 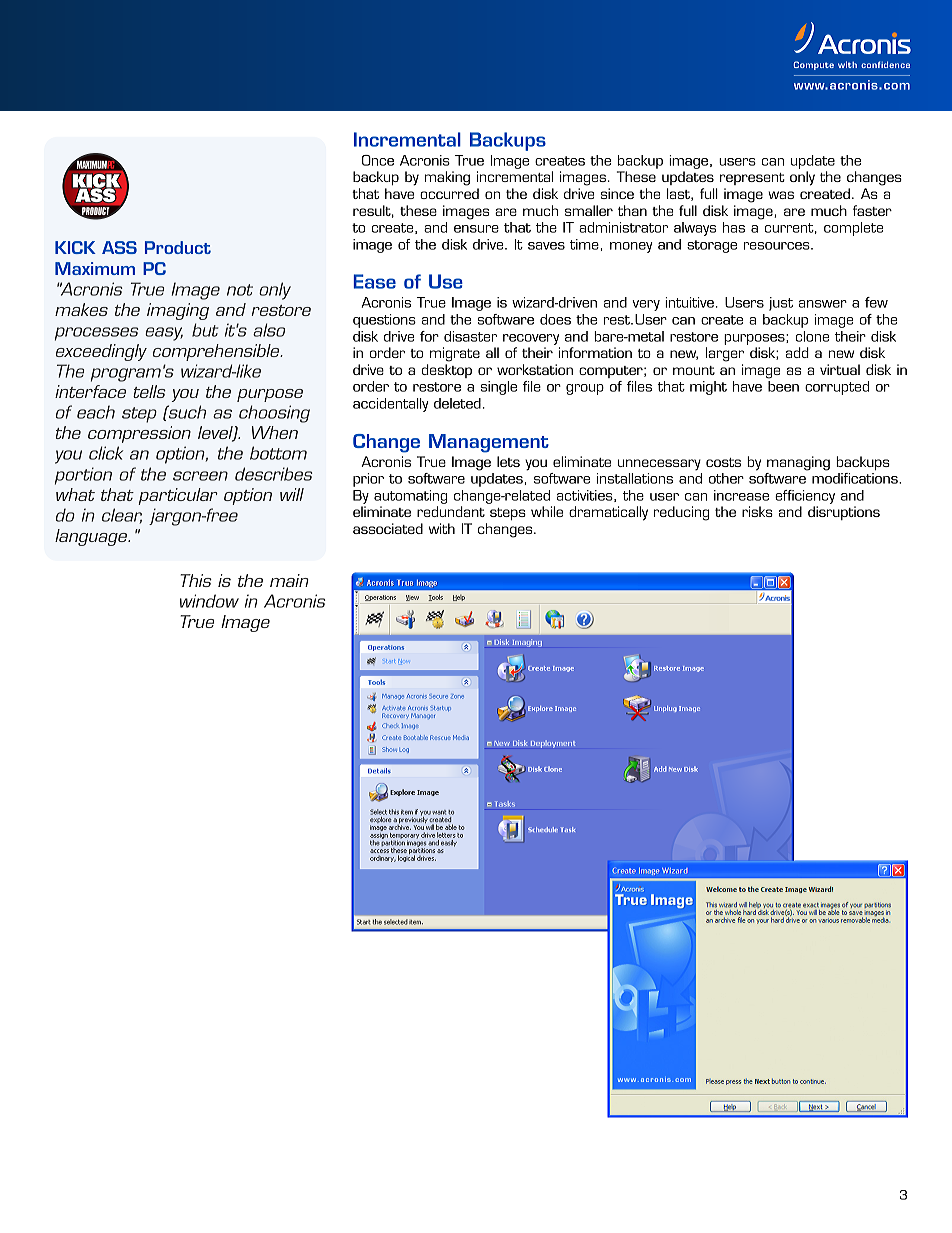 I want to click on does, so click(x=555, y=319).
